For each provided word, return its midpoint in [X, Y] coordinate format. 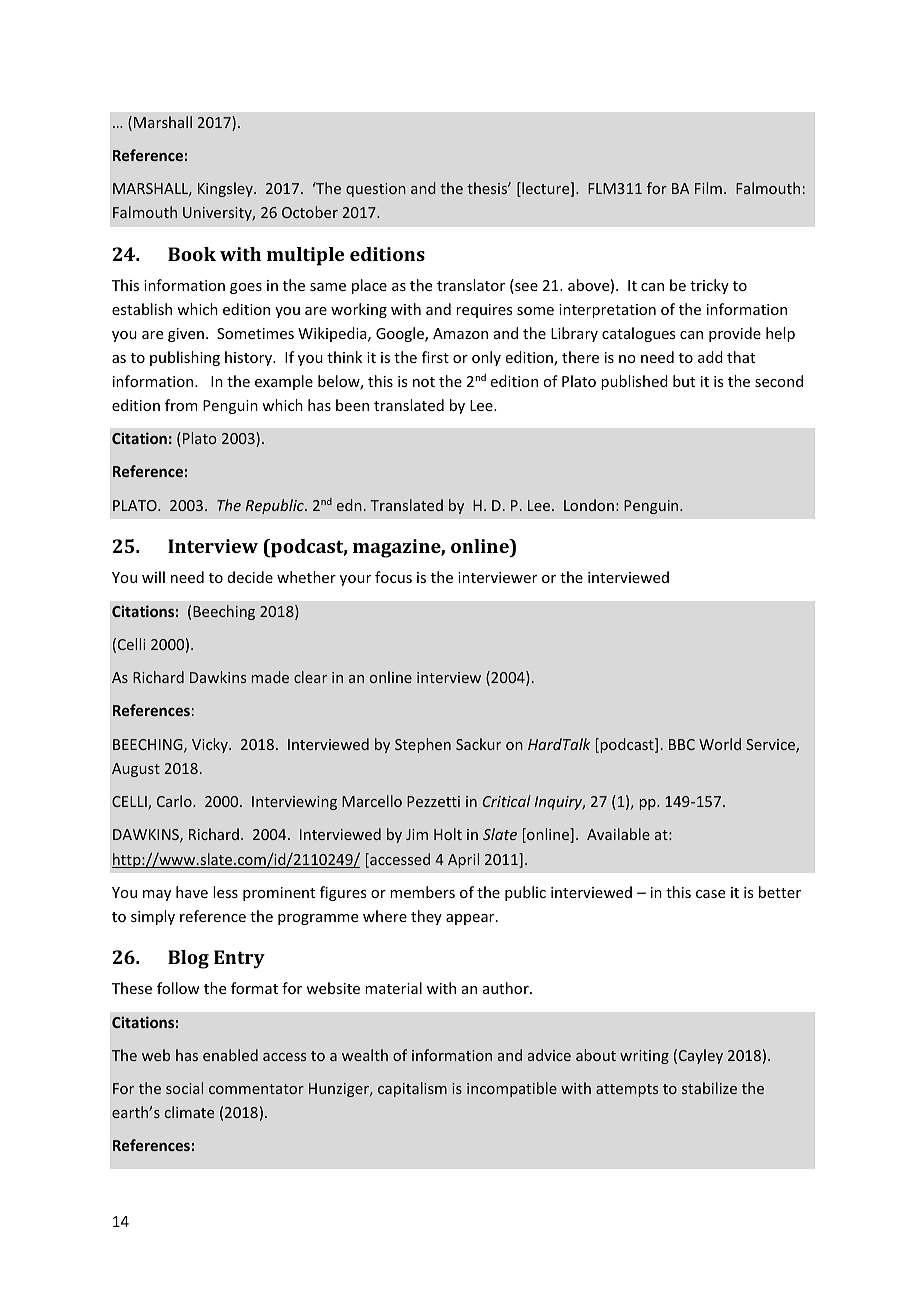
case [710, 894]
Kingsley [226, 189]
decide [250, 577]
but [684, 381]
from [181, 405]
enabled [230, 1055]
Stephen [423, 745]
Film [708, 188]
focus [393, 577]
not [424, 382]
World [720, 744]
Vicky [211, 745]
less [225, 892]
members [422, 892]
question [376, 190]
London [589, 505]
